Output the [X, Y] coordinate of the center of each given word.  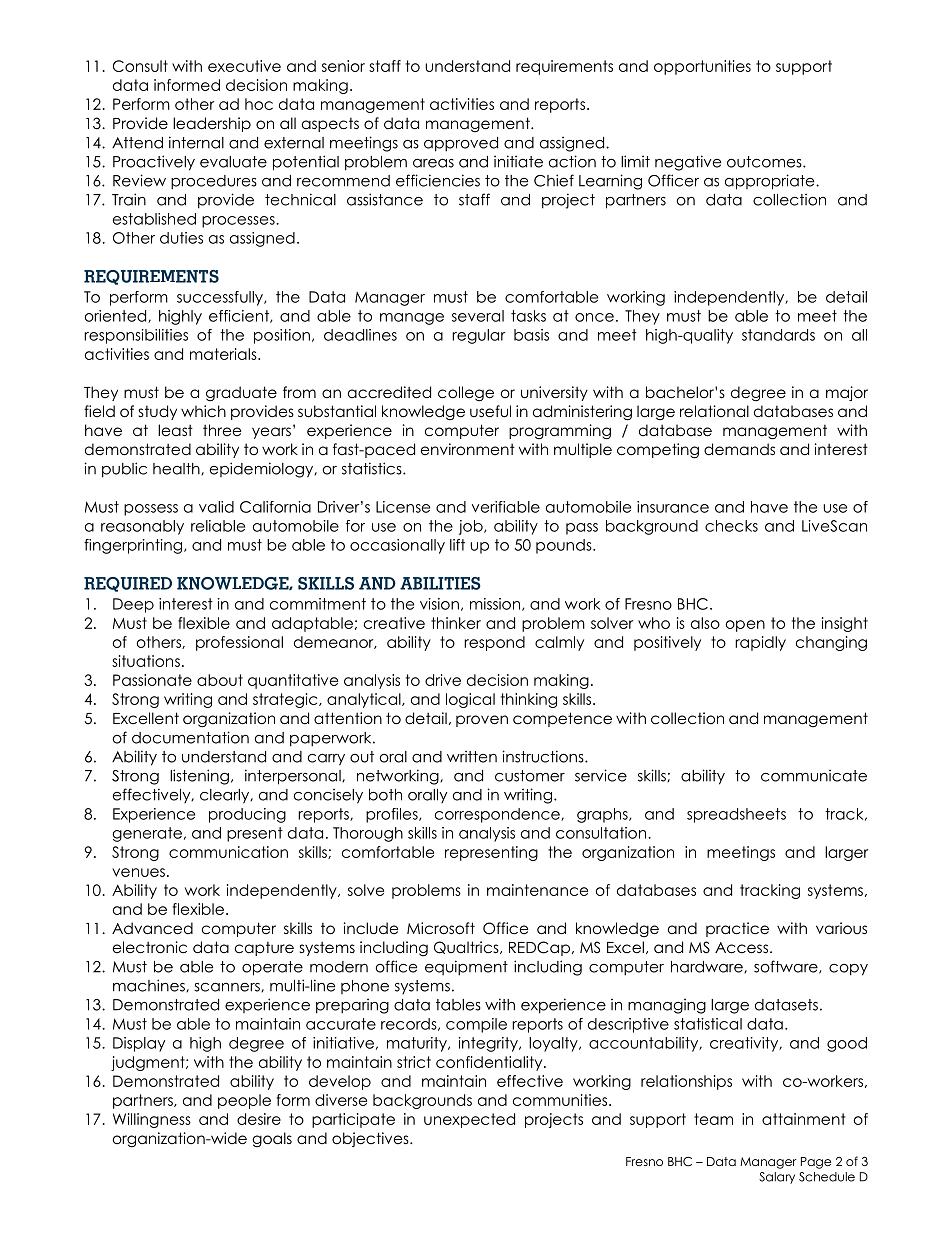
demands [739, 449]
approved [461, 144]
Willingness [152, 1120]
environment [468, 449]
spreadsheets [736, 815]
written [472, 756]
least [175, 430]
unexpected [469, 1120]
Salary [777, 1178]
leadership [212, 124]
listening [199, 777]
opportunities [702, 67]
